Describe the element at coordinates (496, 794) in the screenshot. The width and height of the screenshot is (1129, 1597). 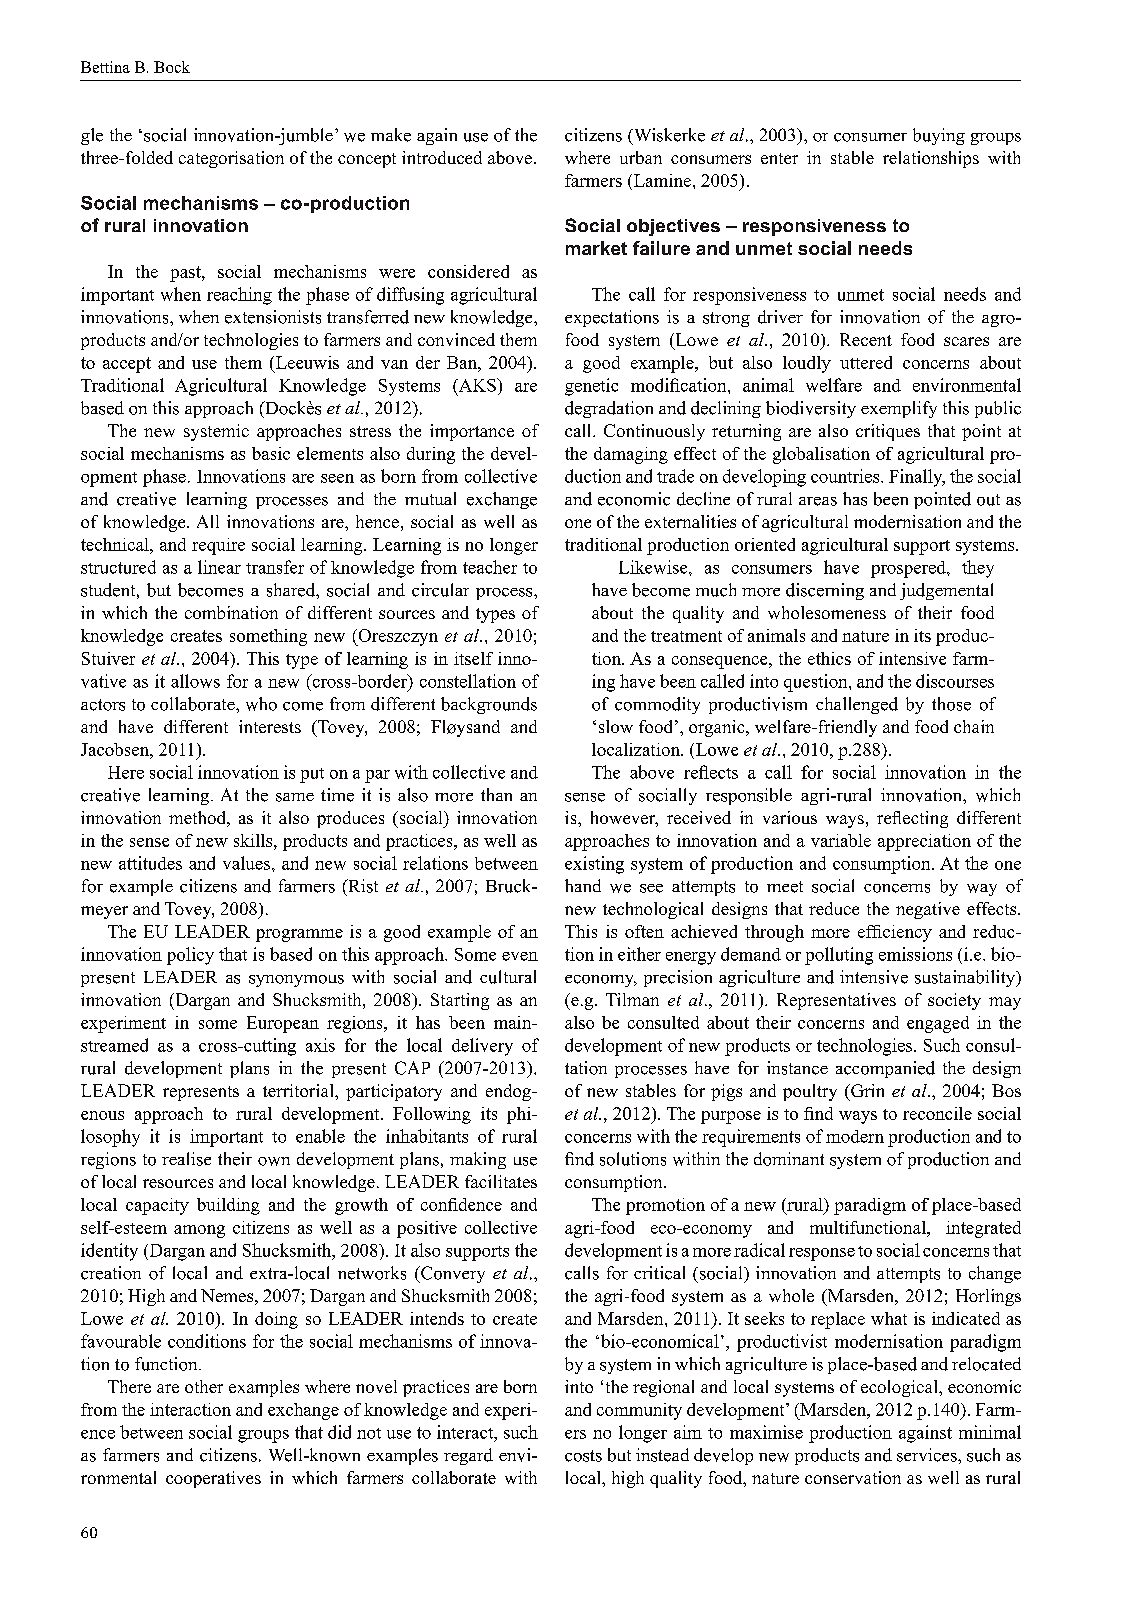
I see `than` at that location.
